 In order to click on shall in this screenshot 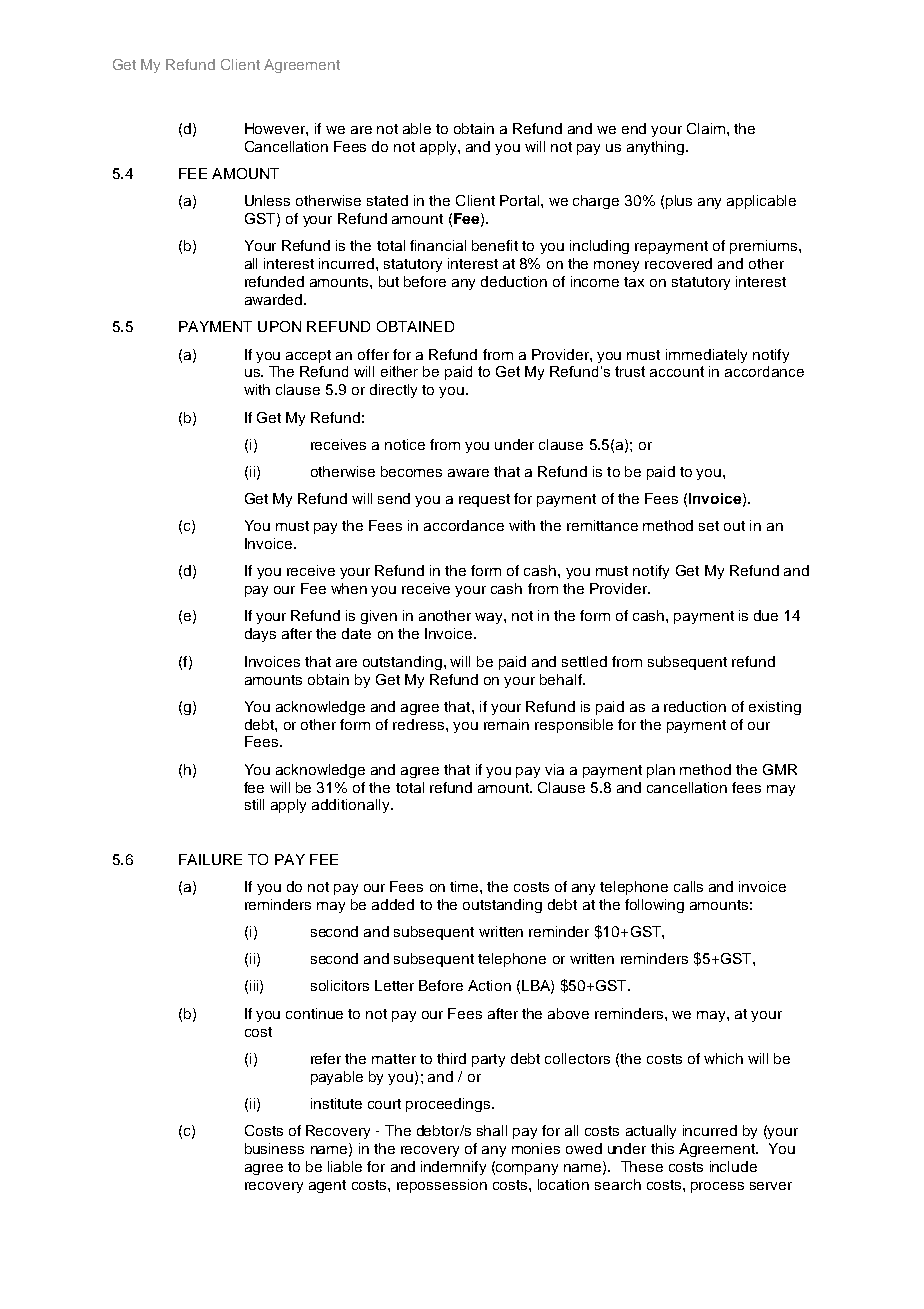, I will do `click(492, 1130)`.
